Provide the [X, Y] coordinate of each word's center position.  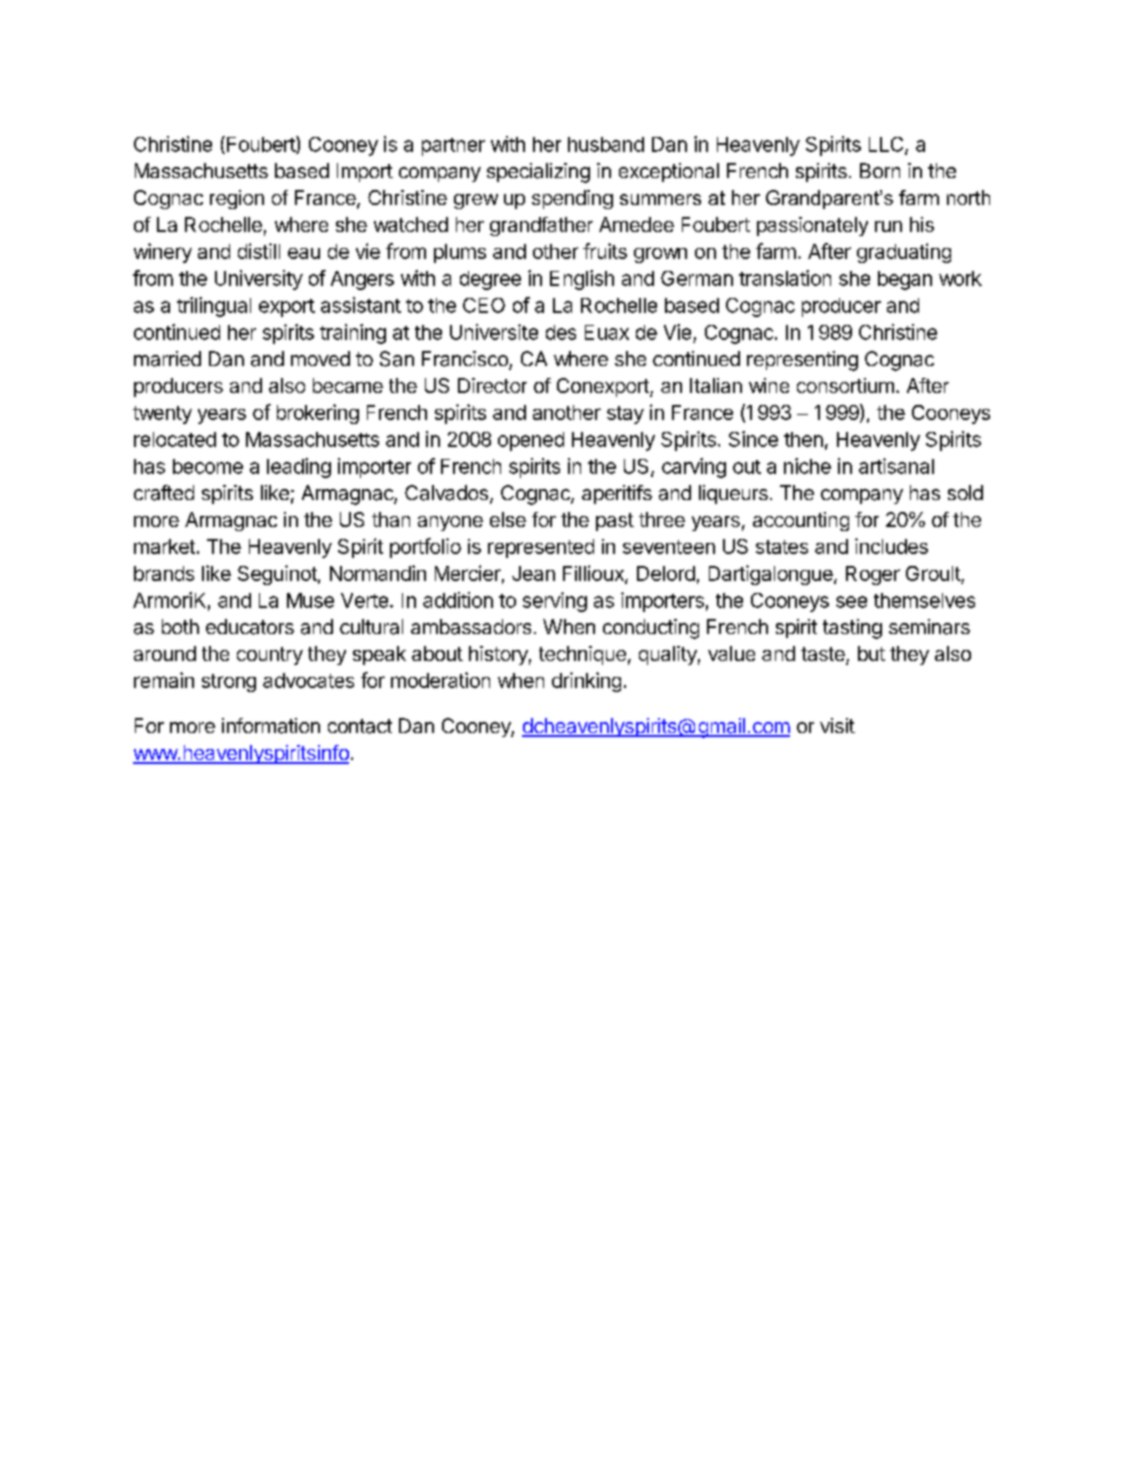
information [271, 726]
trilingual [214, 307]
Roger [873, 575]
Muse [310, 600]
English [582, 280]
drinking [586, 682]
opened [531, 441]
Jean [533, 573]
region [237, 199]
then [803, 439]
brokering [318, 414]
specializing [538, 173]
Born [880, 170]
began [905, 280]
